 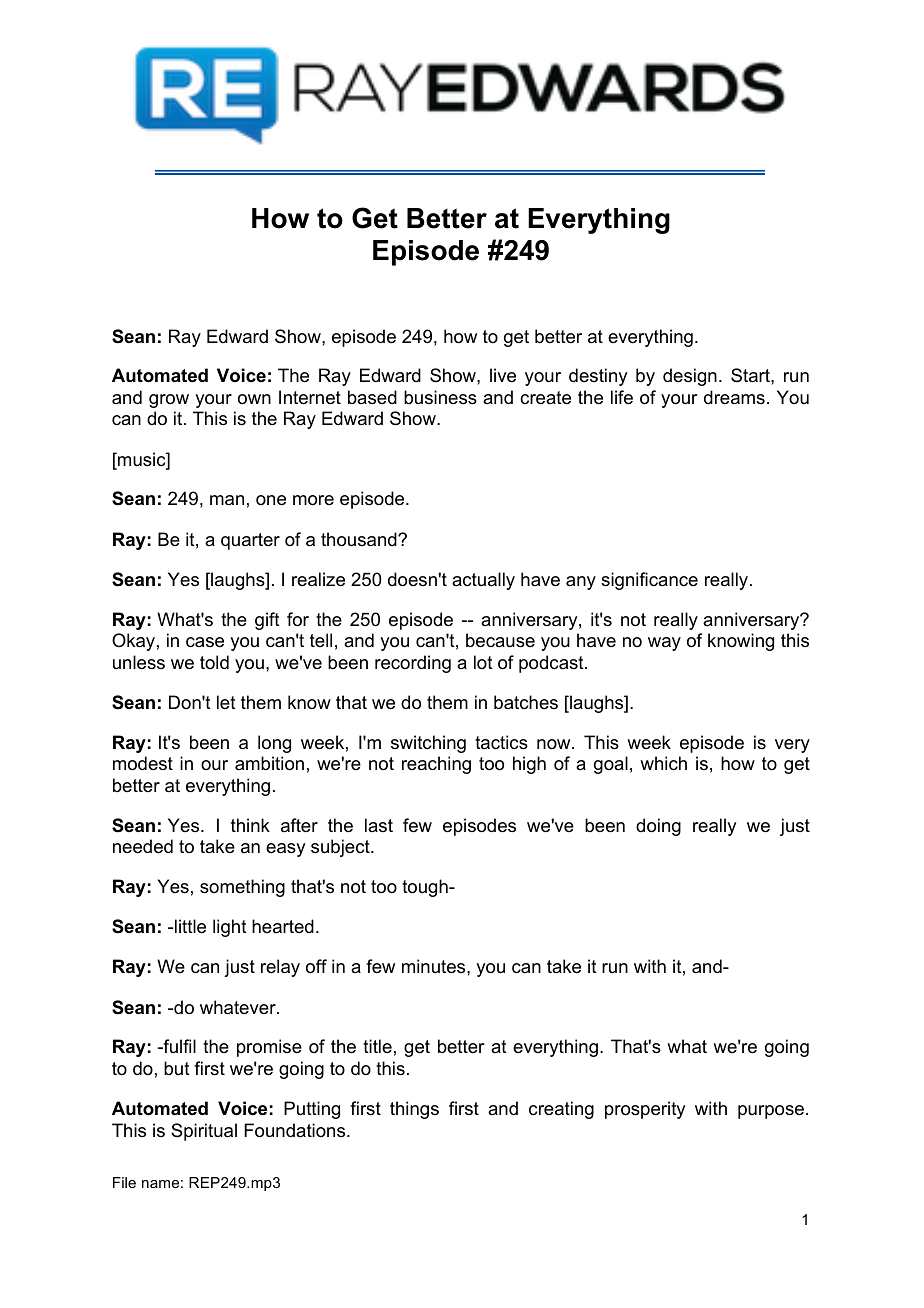 I want to click on significance, so click(x=649, y=581).
